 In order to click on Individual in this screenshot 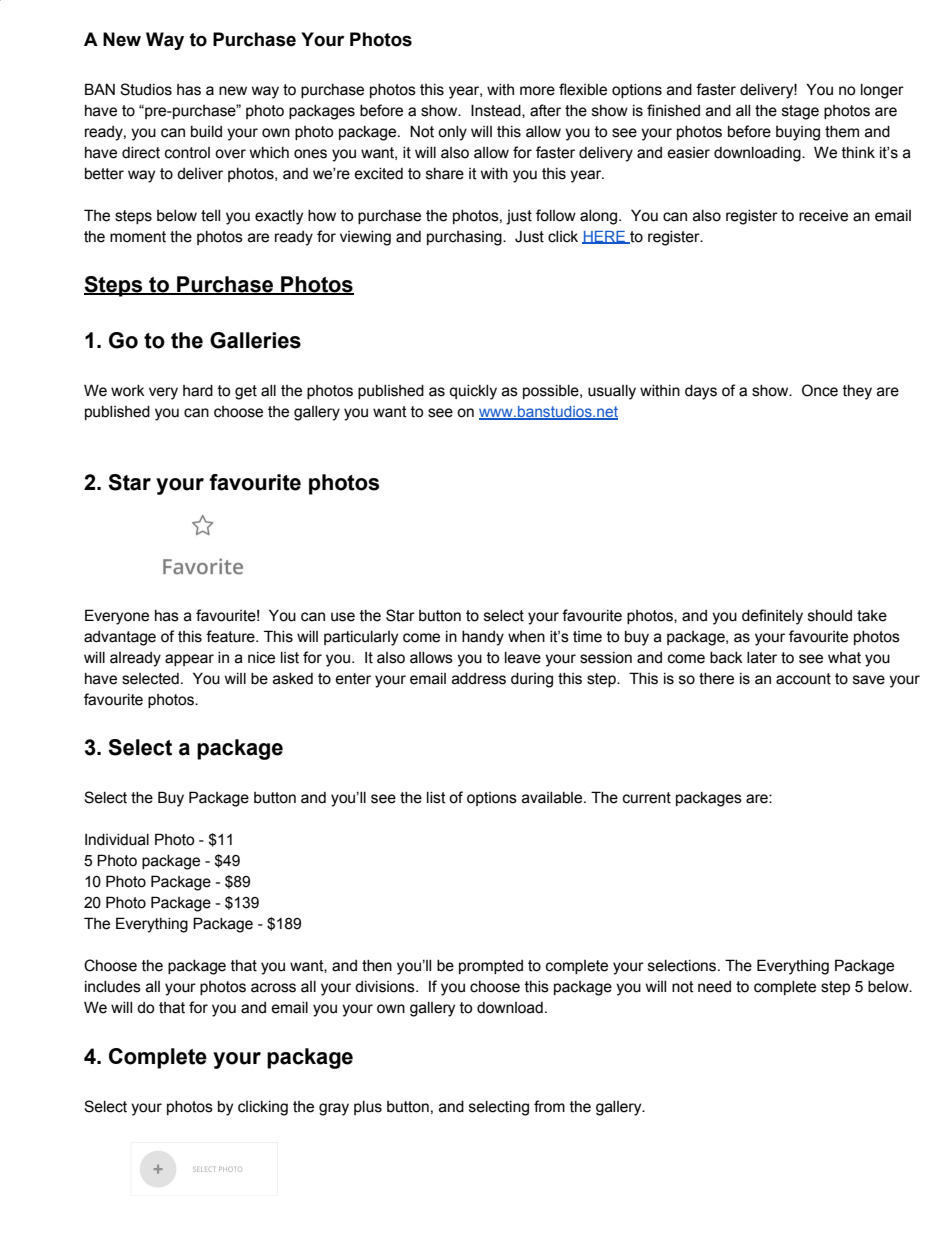, I will do `click(117, 840)`.
